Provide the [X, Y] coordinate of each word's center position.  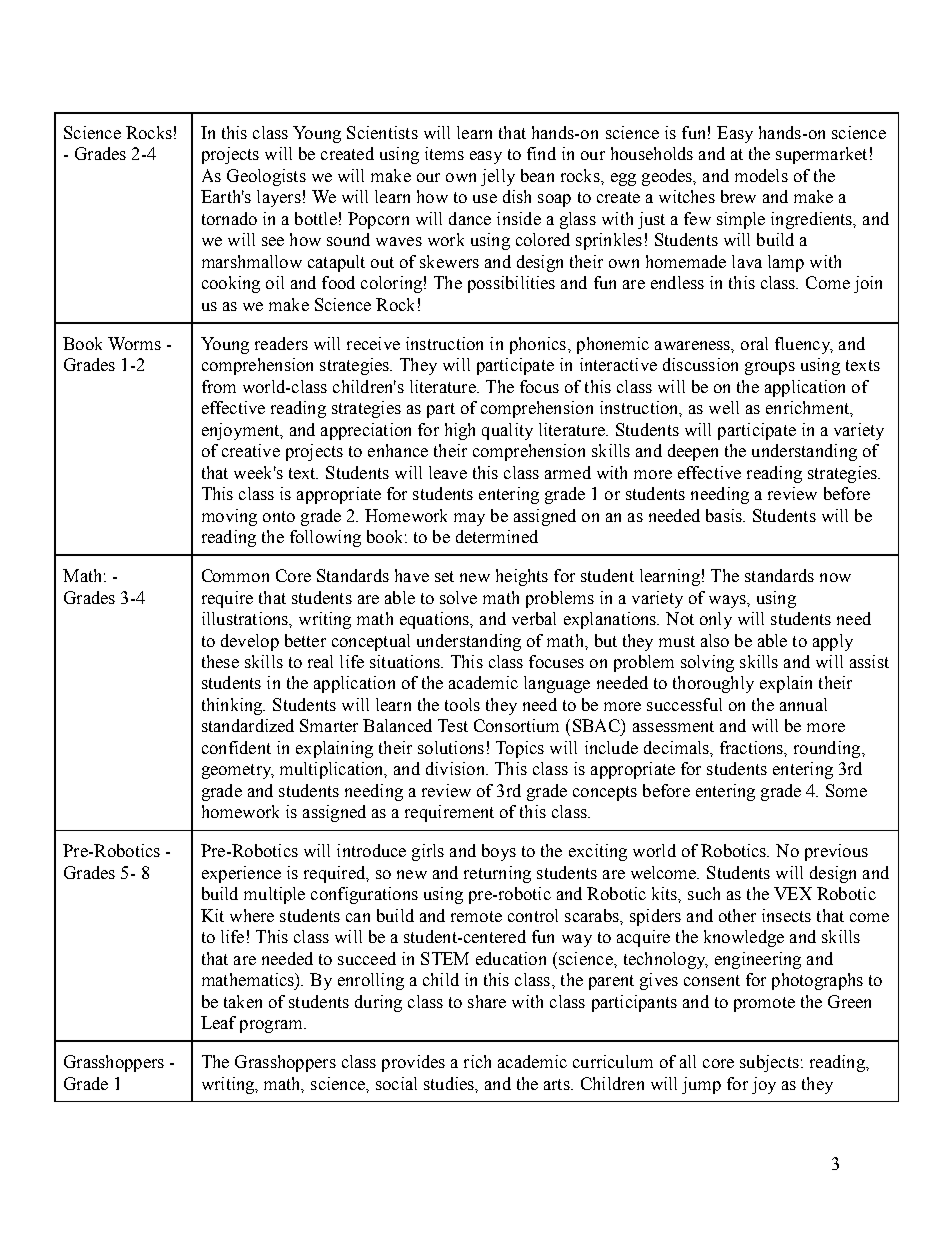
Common [235, 575]
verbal [534, 618]
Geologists [266, 177]
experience [241, 874]
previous [836, 852]
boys [499, 852]
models [761, 175]
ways [728, 601]
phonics [538, 345]
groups [770, 368]
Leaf [218, 1022]
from [219, 386]
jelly [498, 177]
